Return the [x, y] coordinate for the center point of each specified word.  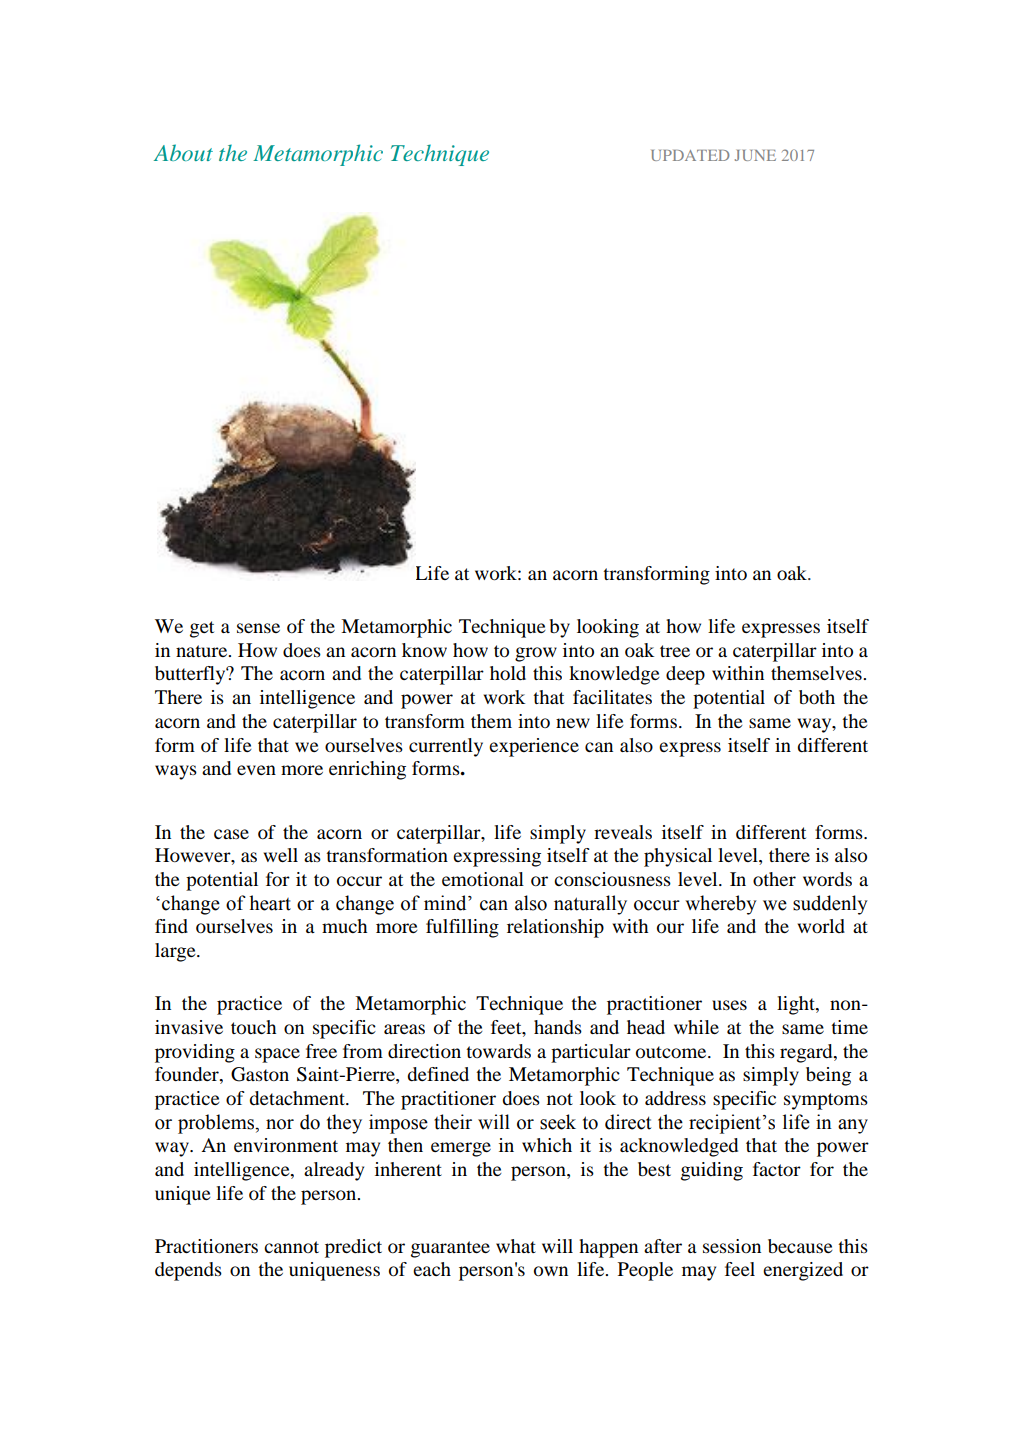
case [231, 834]
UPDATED [690, 155]
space [277, 1055]
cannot [291, 1247]
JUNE [755, 155]
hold [508, 673]
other [774, 879]
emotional [483, 879]
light [797, 1005]
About [183, 152]
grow [536, 654]
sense [258, 628]
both [817, 697]
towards [498, 1051]
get [202, 629]
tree [675, 651]
